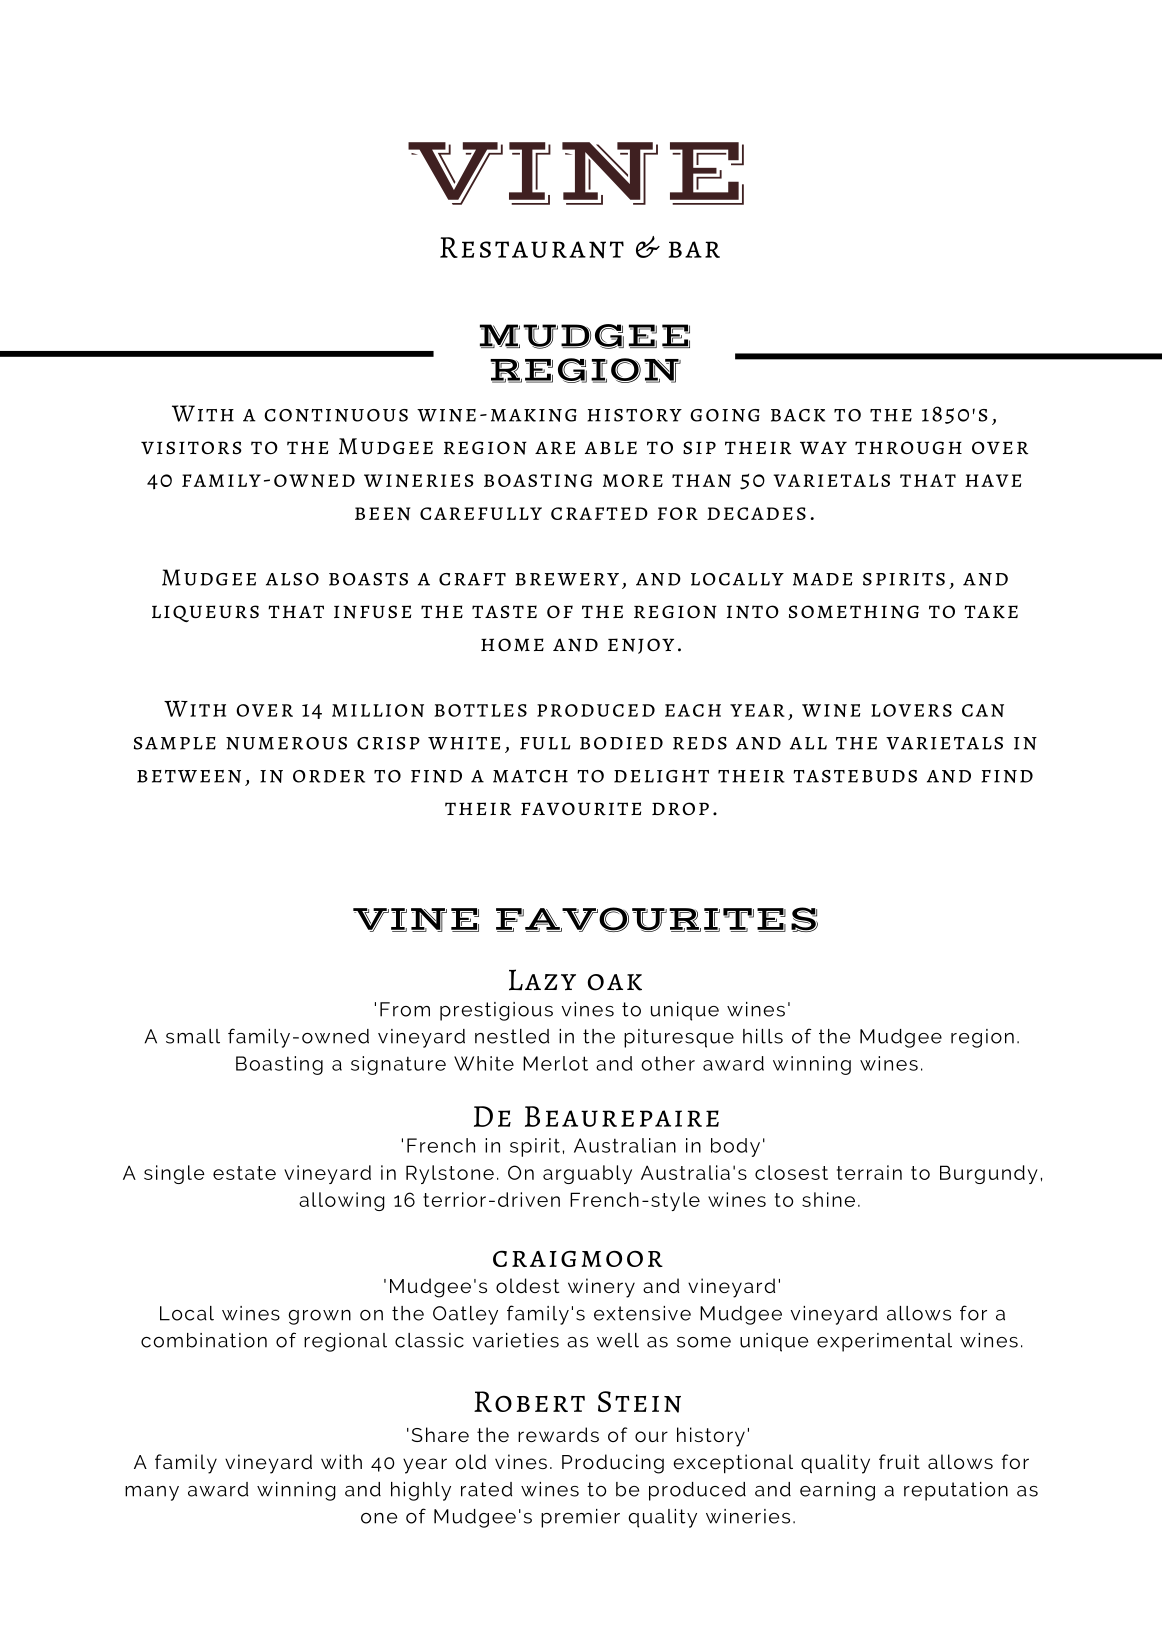 The height and width of the page is (1644, 1162). I want to click on also, so click(292, 579).
